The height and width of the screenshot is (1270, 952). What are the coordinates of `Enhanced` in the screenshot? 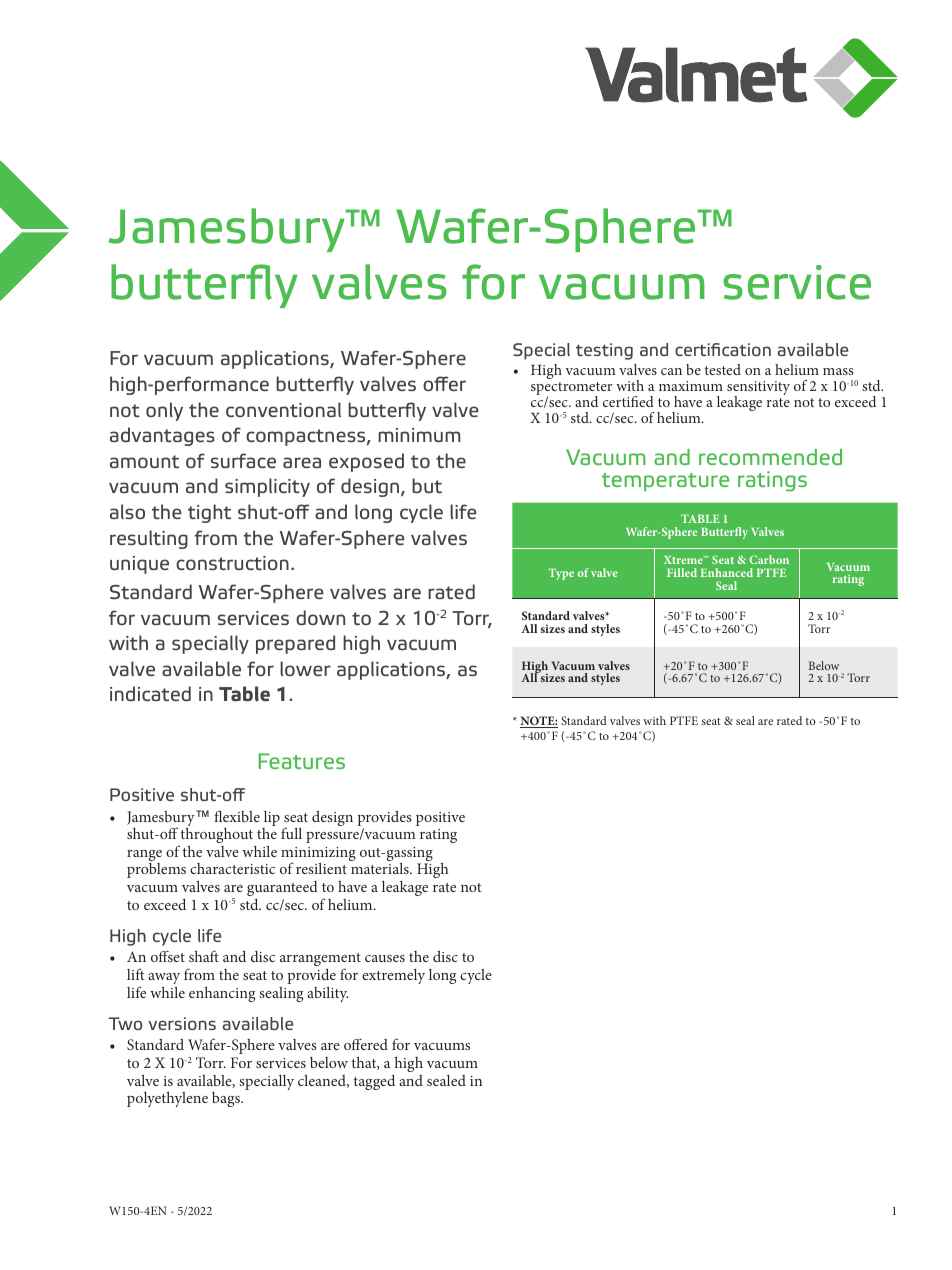 It's located at (727, 572).
